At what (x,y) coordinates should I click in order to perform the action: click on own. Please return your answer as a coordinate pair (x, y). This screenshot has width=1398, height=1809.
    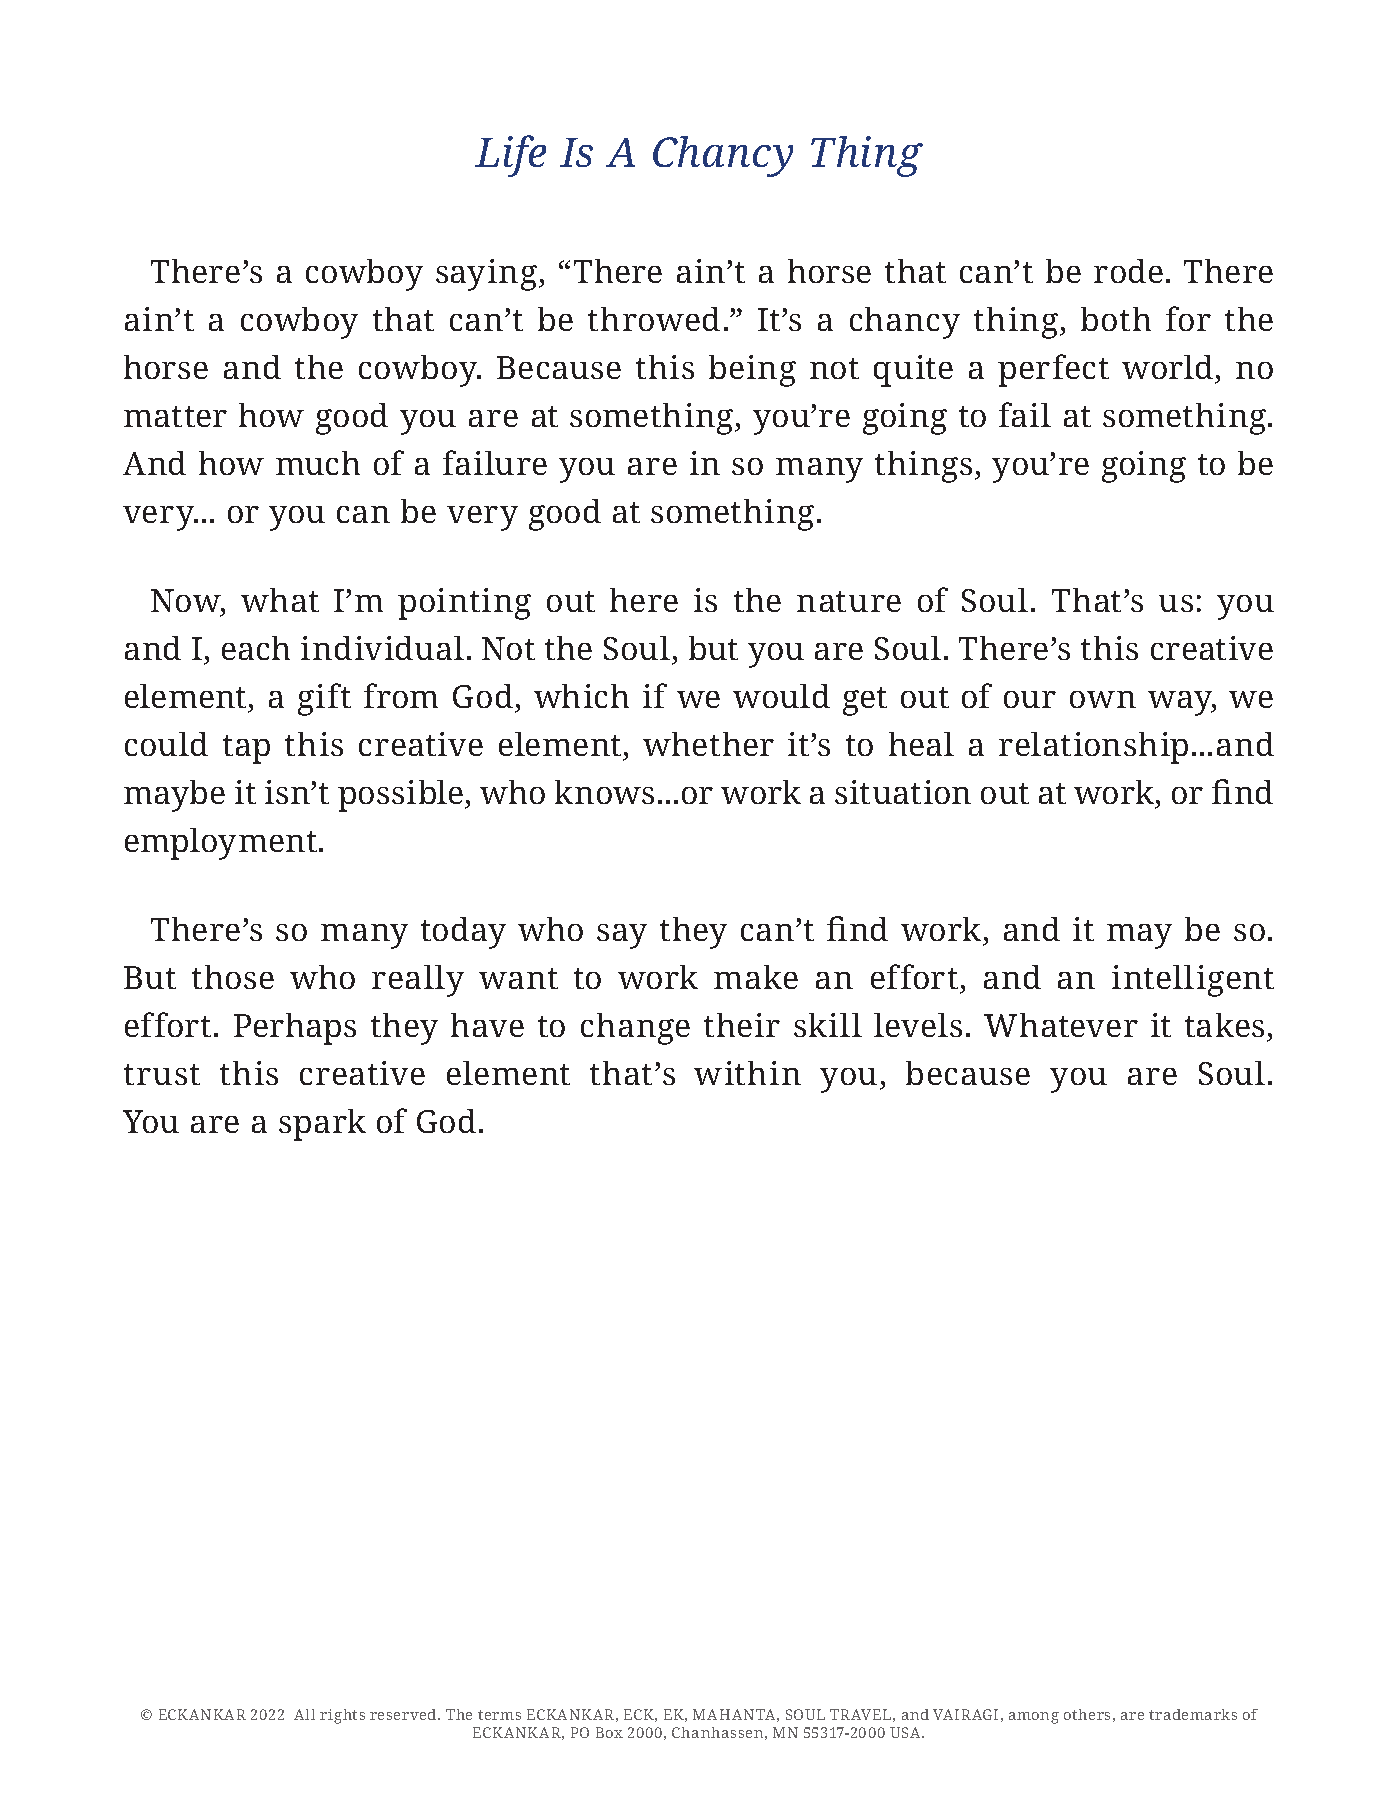
    Looking at the image, I should click on (1103, 699).
